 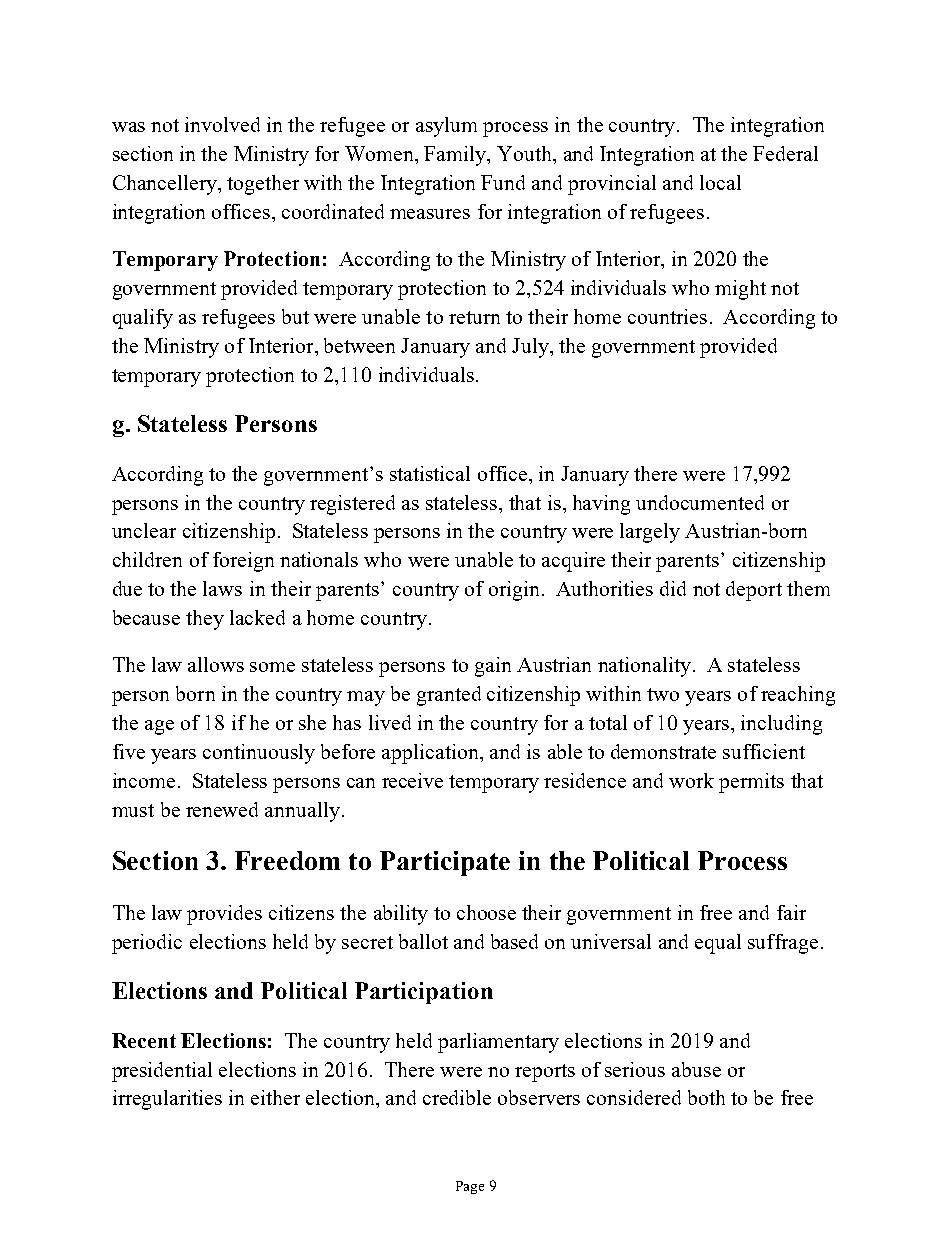 I want to click on involved, so click(x=222, y=124).
